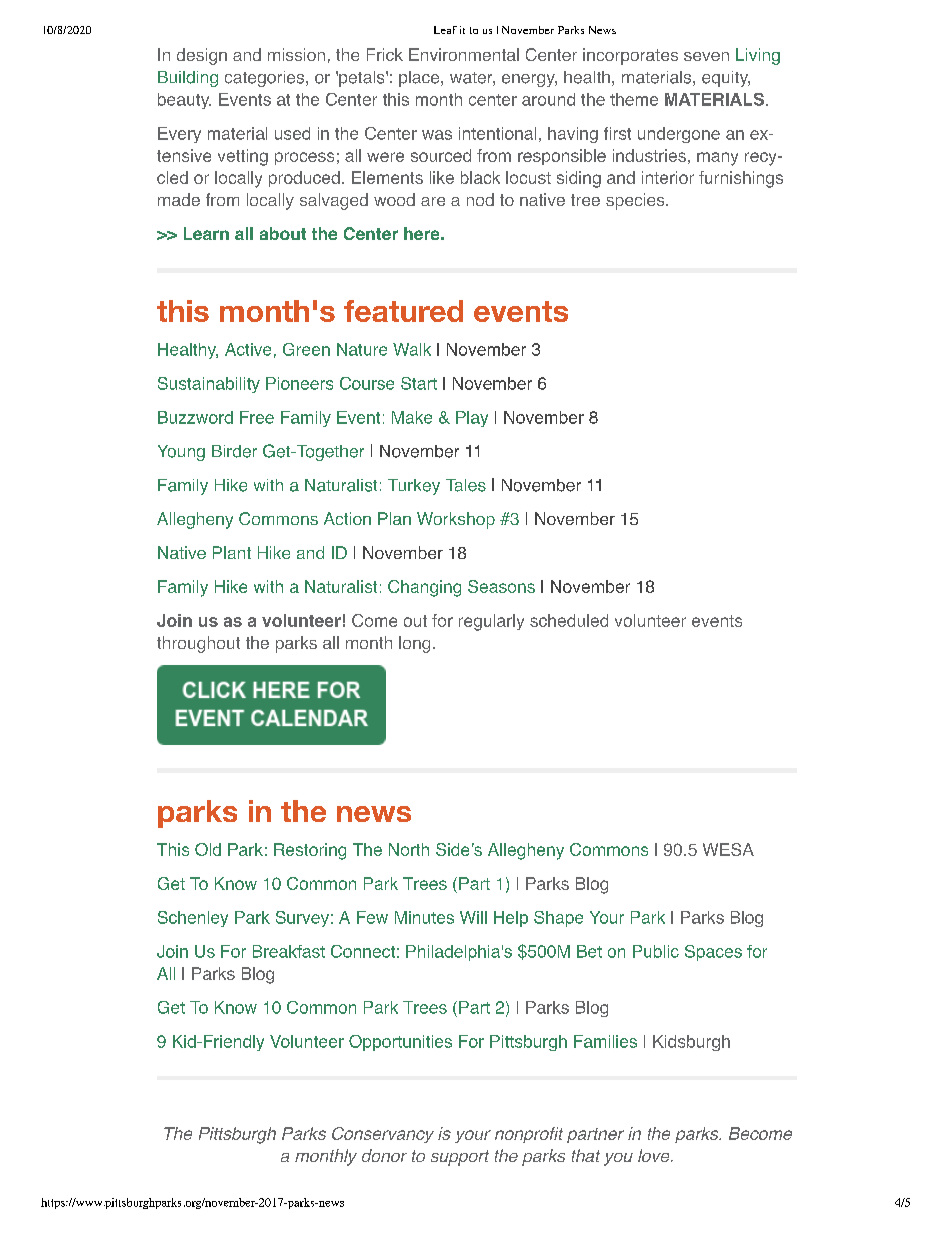 This screenshot has height=1233, width=952. What do you see at coordinates (501, 586) in the screenshot?
I see `Seasons` at bounding box center [501, 586].
